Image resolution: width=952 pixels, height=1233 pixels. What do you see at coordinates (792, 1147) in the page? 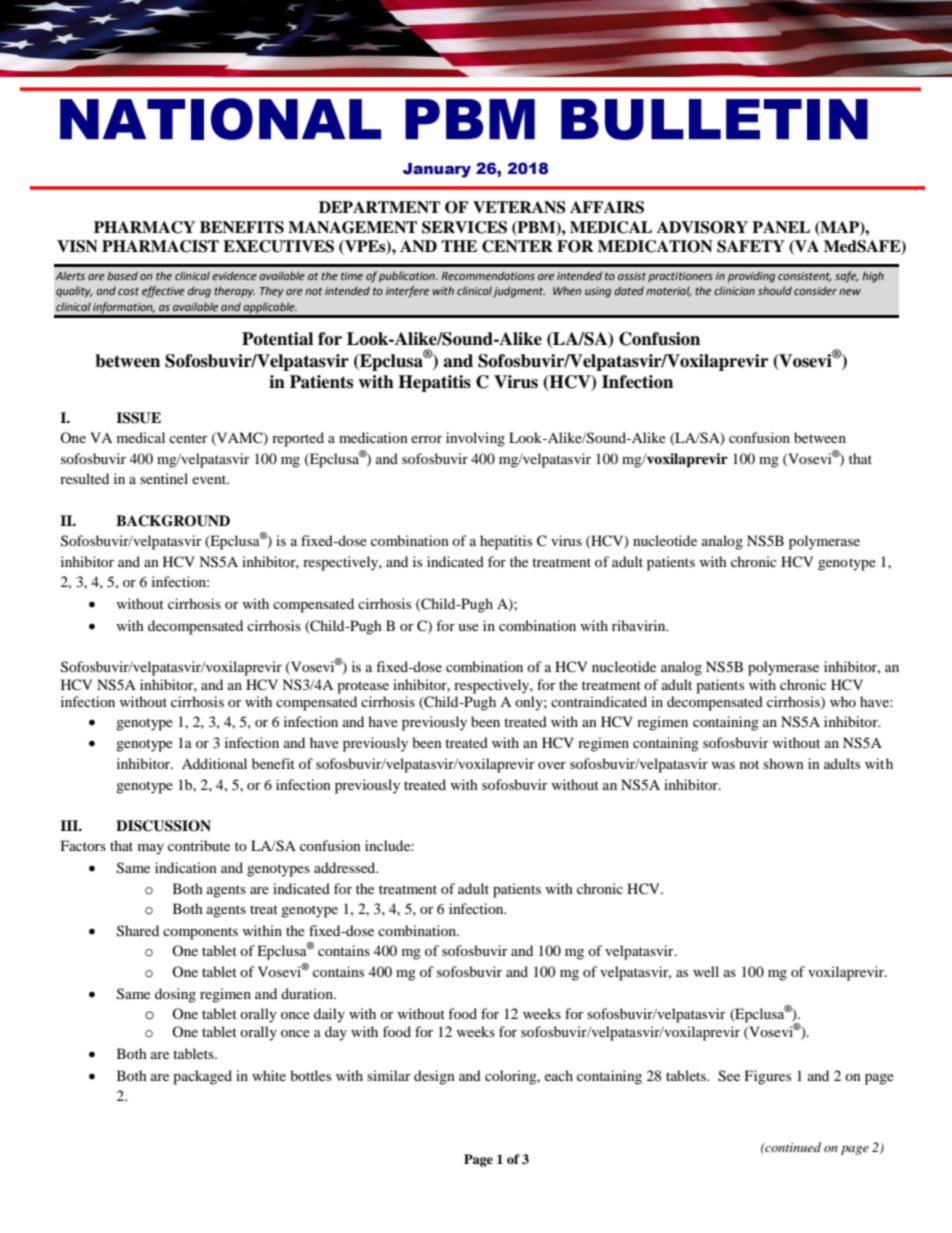
I see `continued` at bounding box center [792, 1147].
